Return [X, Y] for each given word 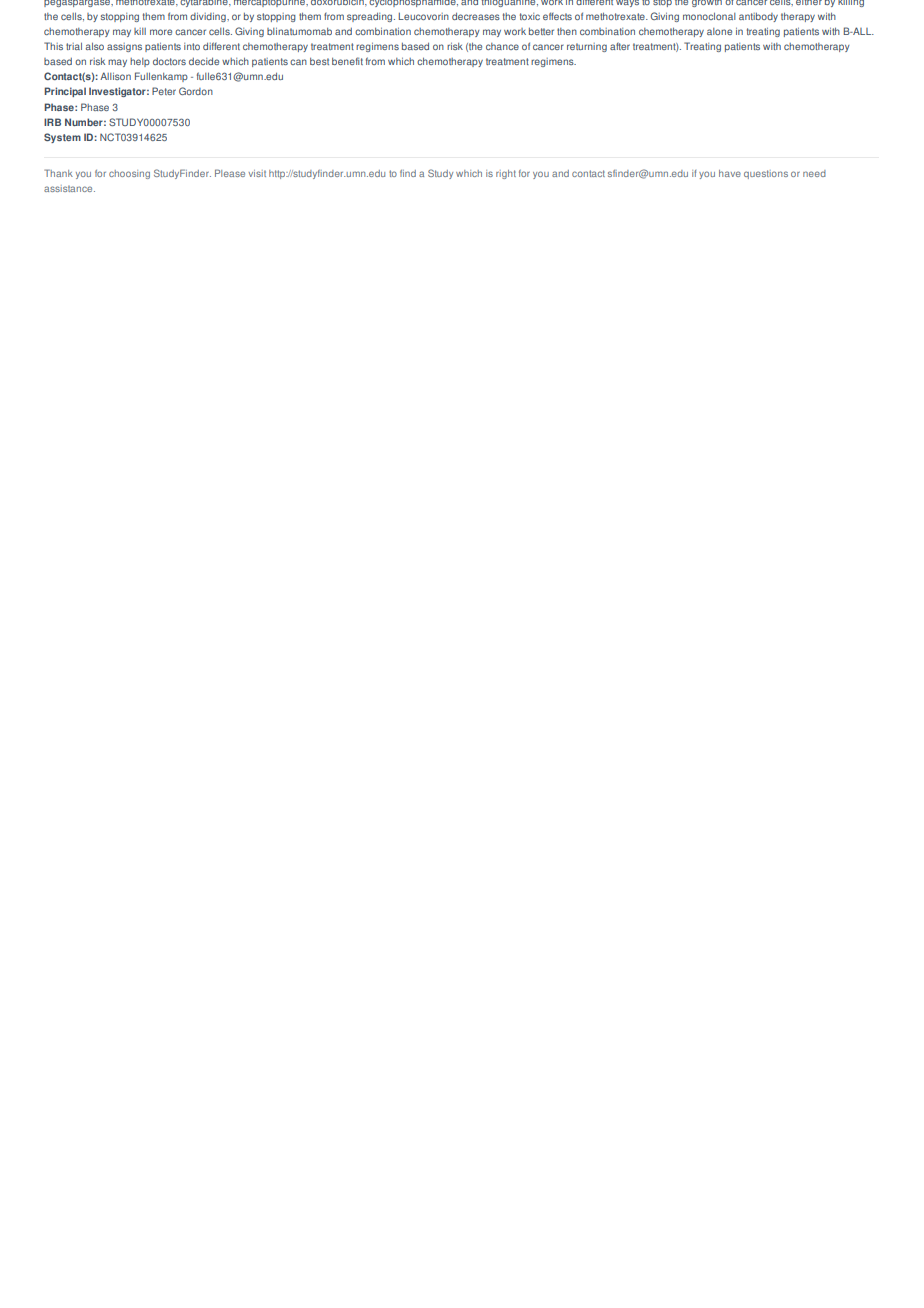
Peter [164, 91]
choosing [129, 174]
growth [707, 3]
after [620, 46]
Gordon [196, 91]
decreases [476, 16]
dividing [209, 17]
